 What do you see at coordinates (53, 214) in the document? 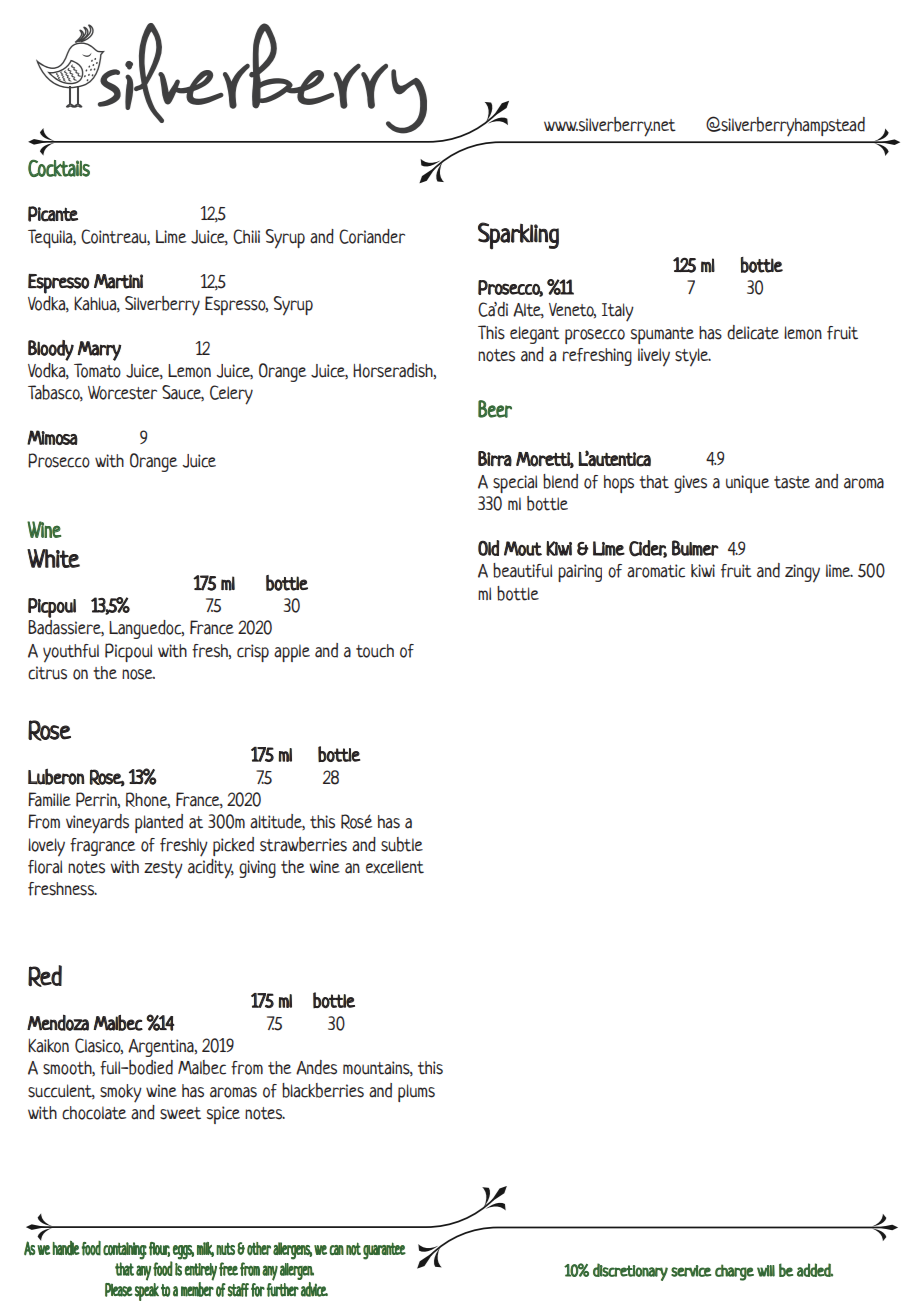
I see `Picante` at bounding box center [53, 214].
